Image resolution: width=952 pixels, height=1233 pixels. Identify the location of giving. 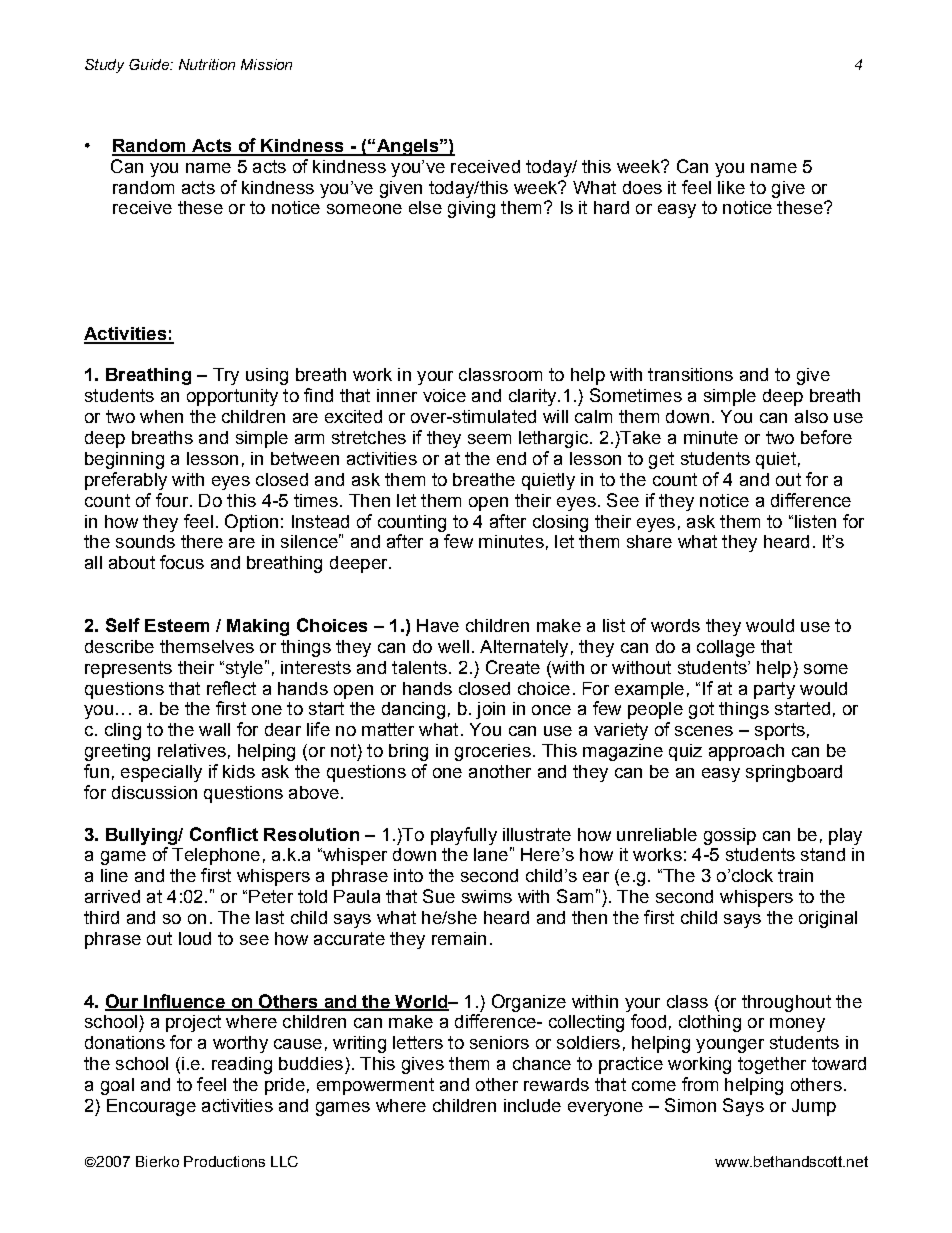
(471, 209).
